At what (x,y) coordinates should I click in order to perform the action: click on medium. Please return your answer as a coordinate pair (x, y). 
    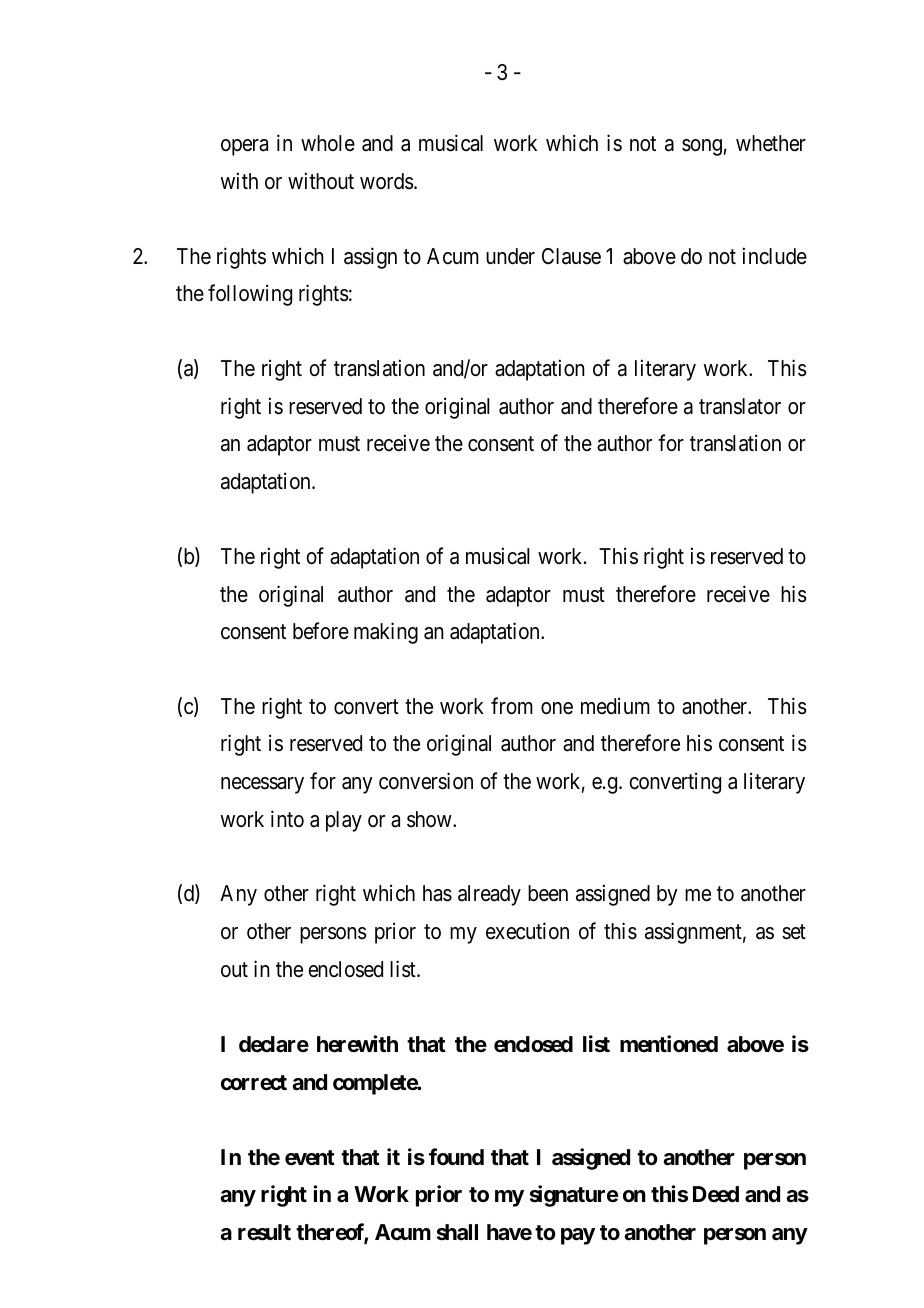
    Looking at the image, I should click on (615, 706).
